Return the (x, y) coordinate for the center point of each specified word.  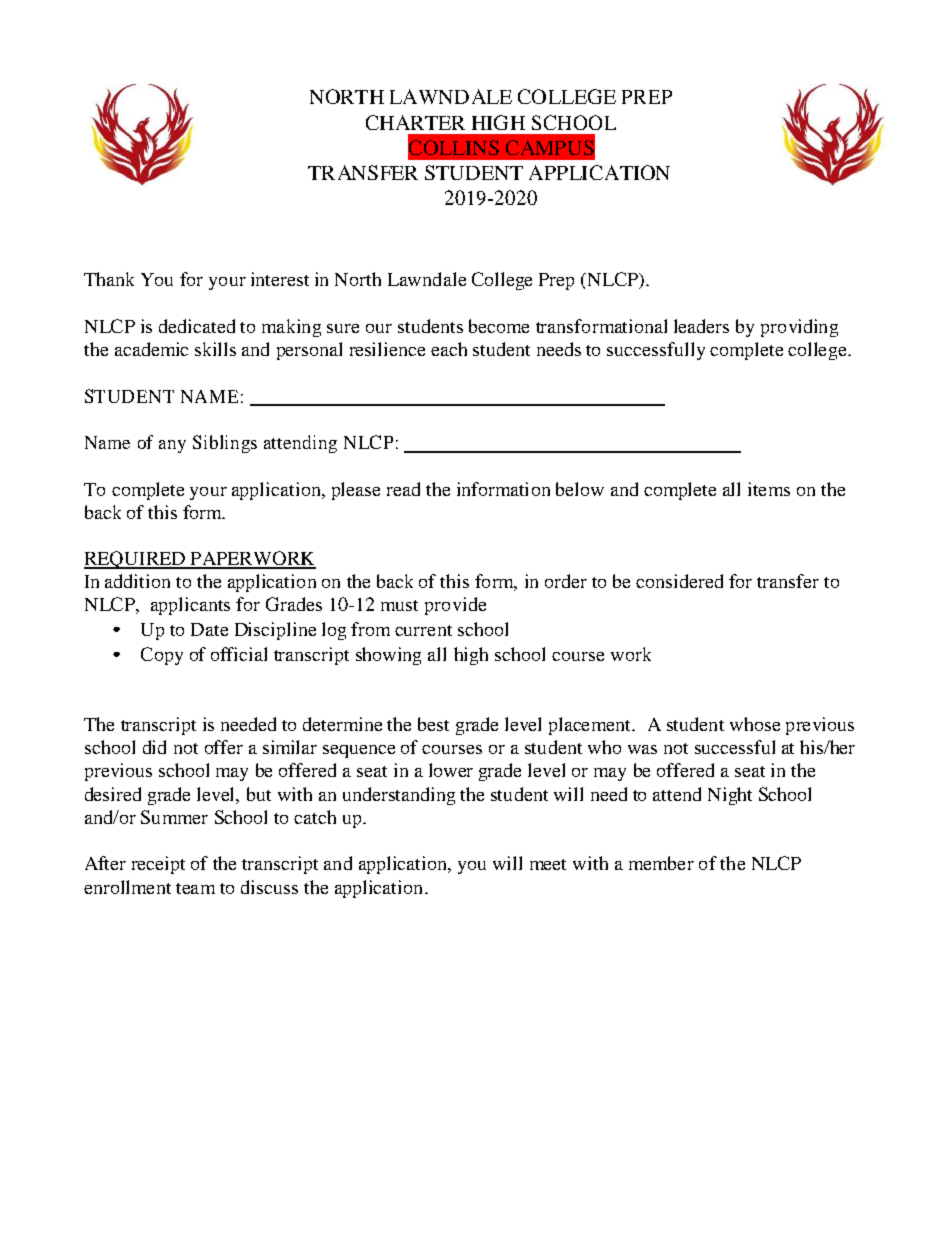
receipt (158, 865)
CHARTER (415, 122)
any (172, 446)
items (769, 489)
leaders (701, 326)
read (403, 489)
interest (280, 279)
